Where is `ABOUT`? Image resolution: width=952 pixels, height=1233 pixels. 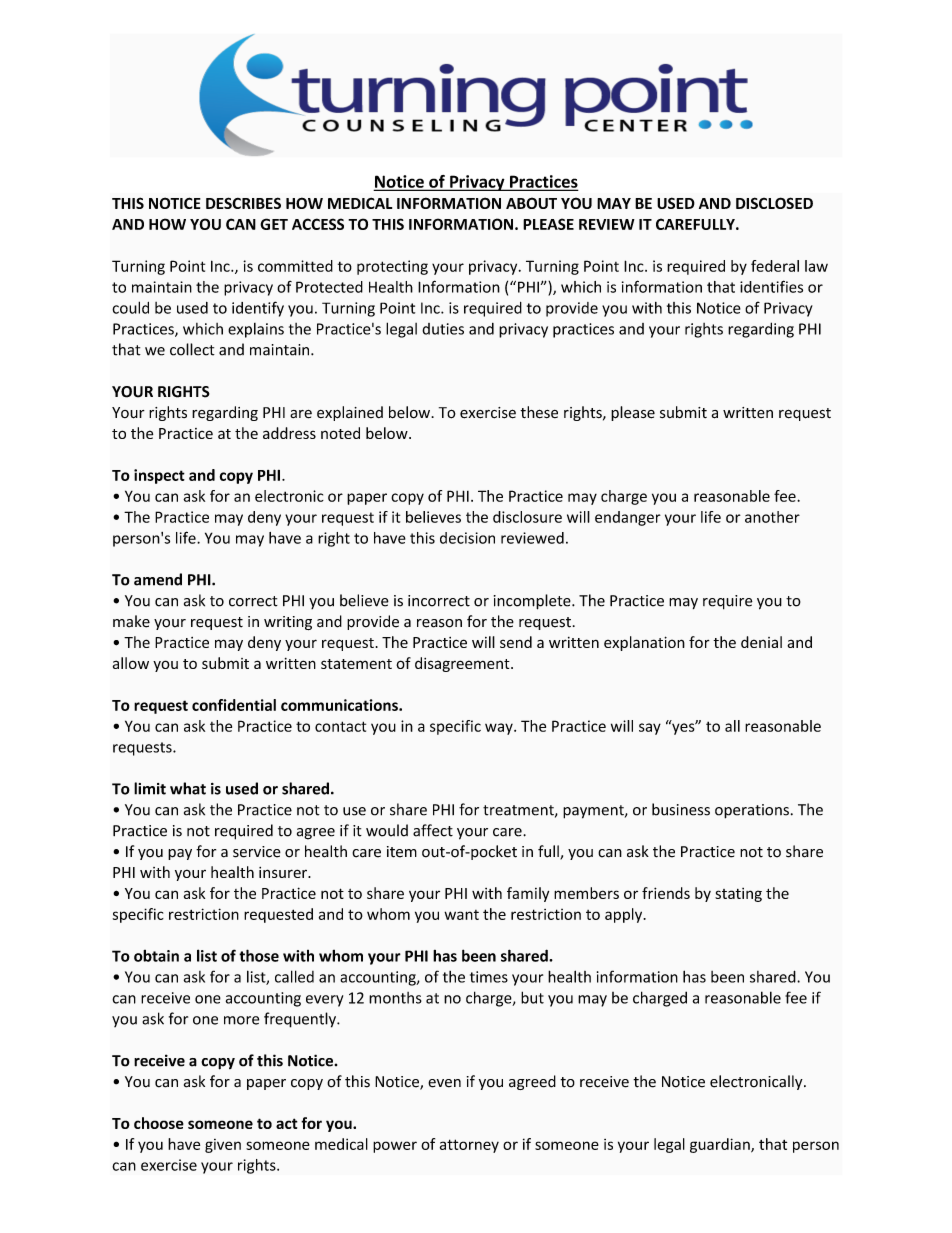 ABOUT is located at coordinates (531, 203).
